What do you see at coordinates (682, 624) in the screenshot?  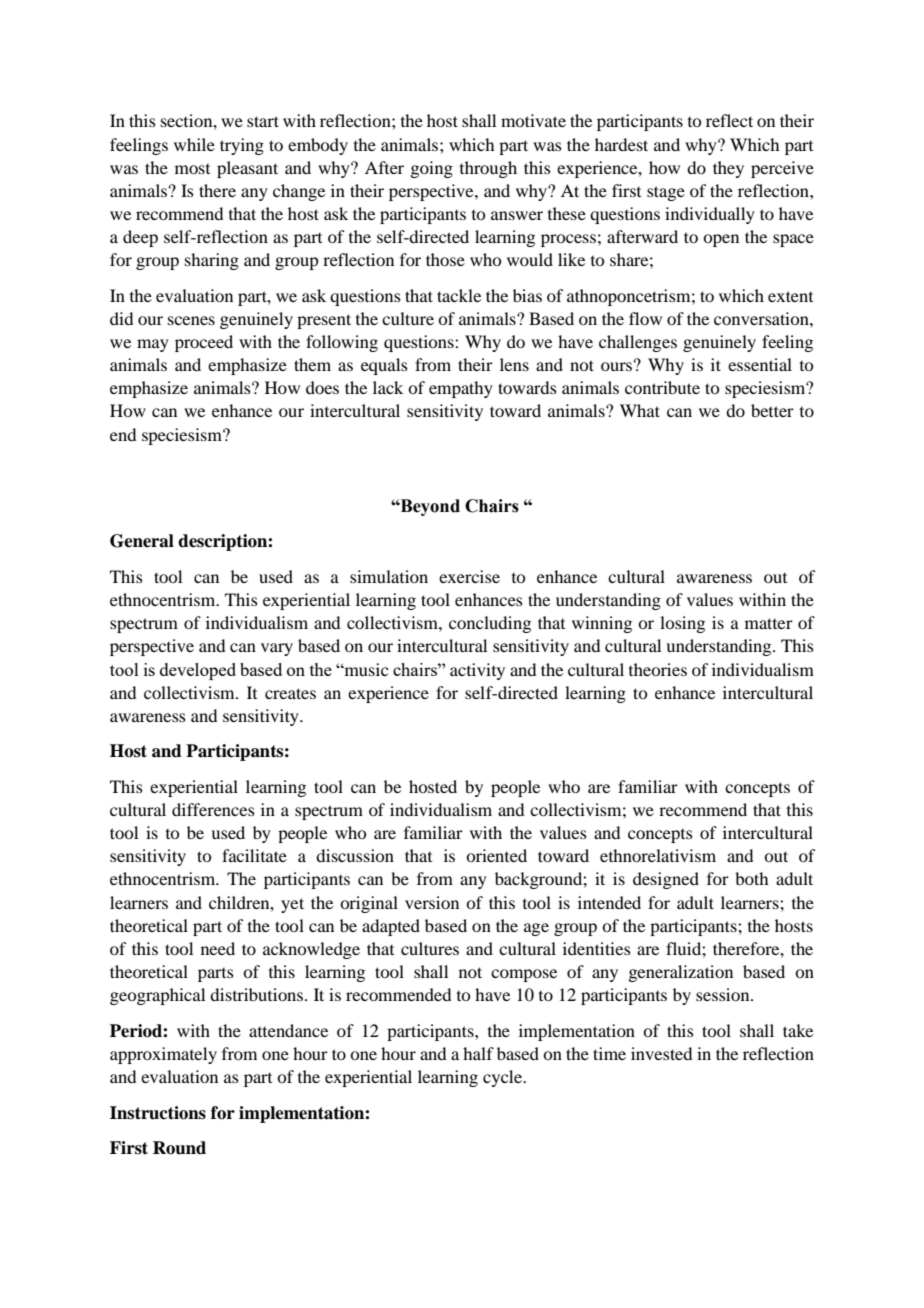 I see `losing` at bounding box center [682, 624].
